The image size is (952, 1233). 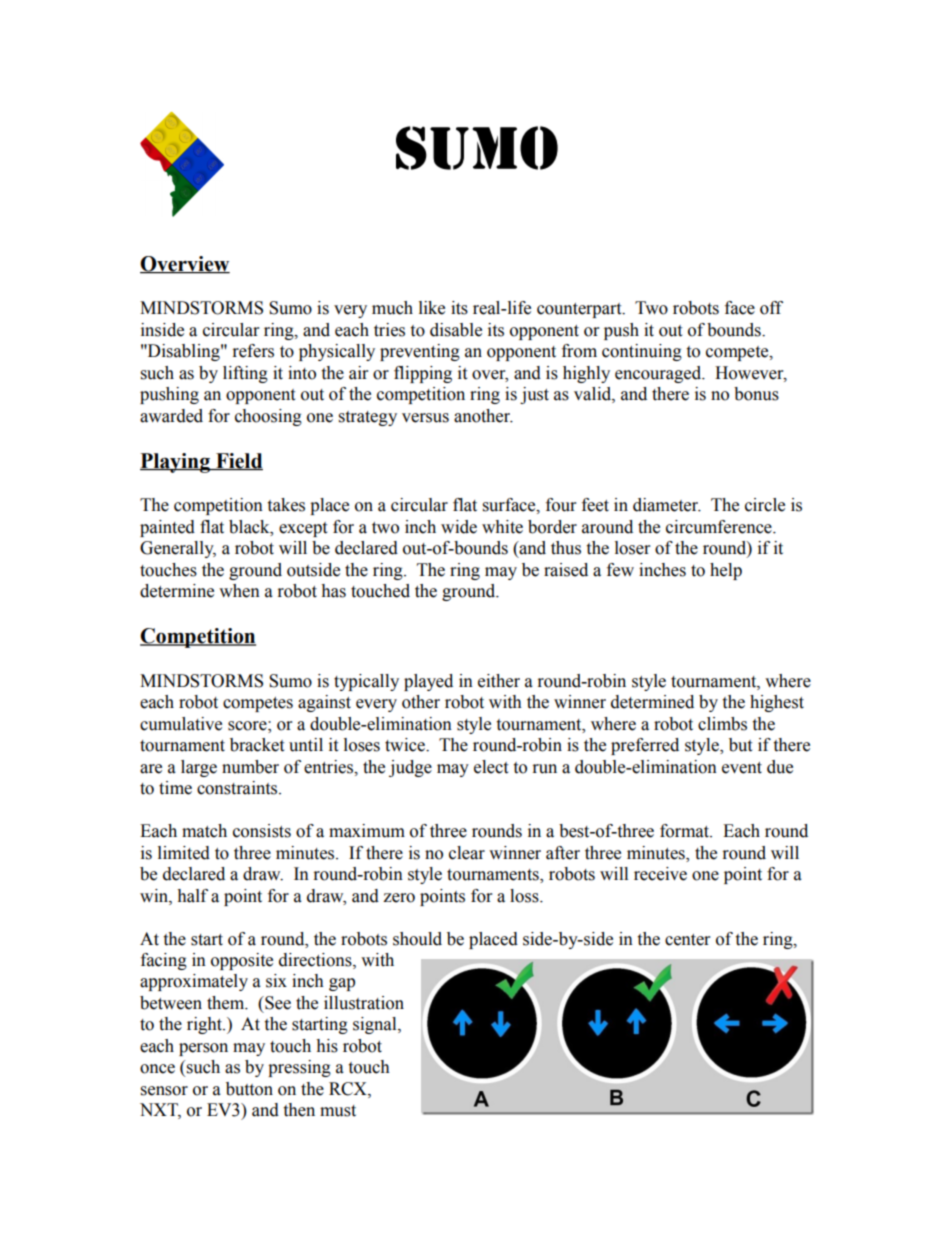 What do you see at coordinates (253, 351) in the page?
I see `refers` at bounding box center [253, 351].
